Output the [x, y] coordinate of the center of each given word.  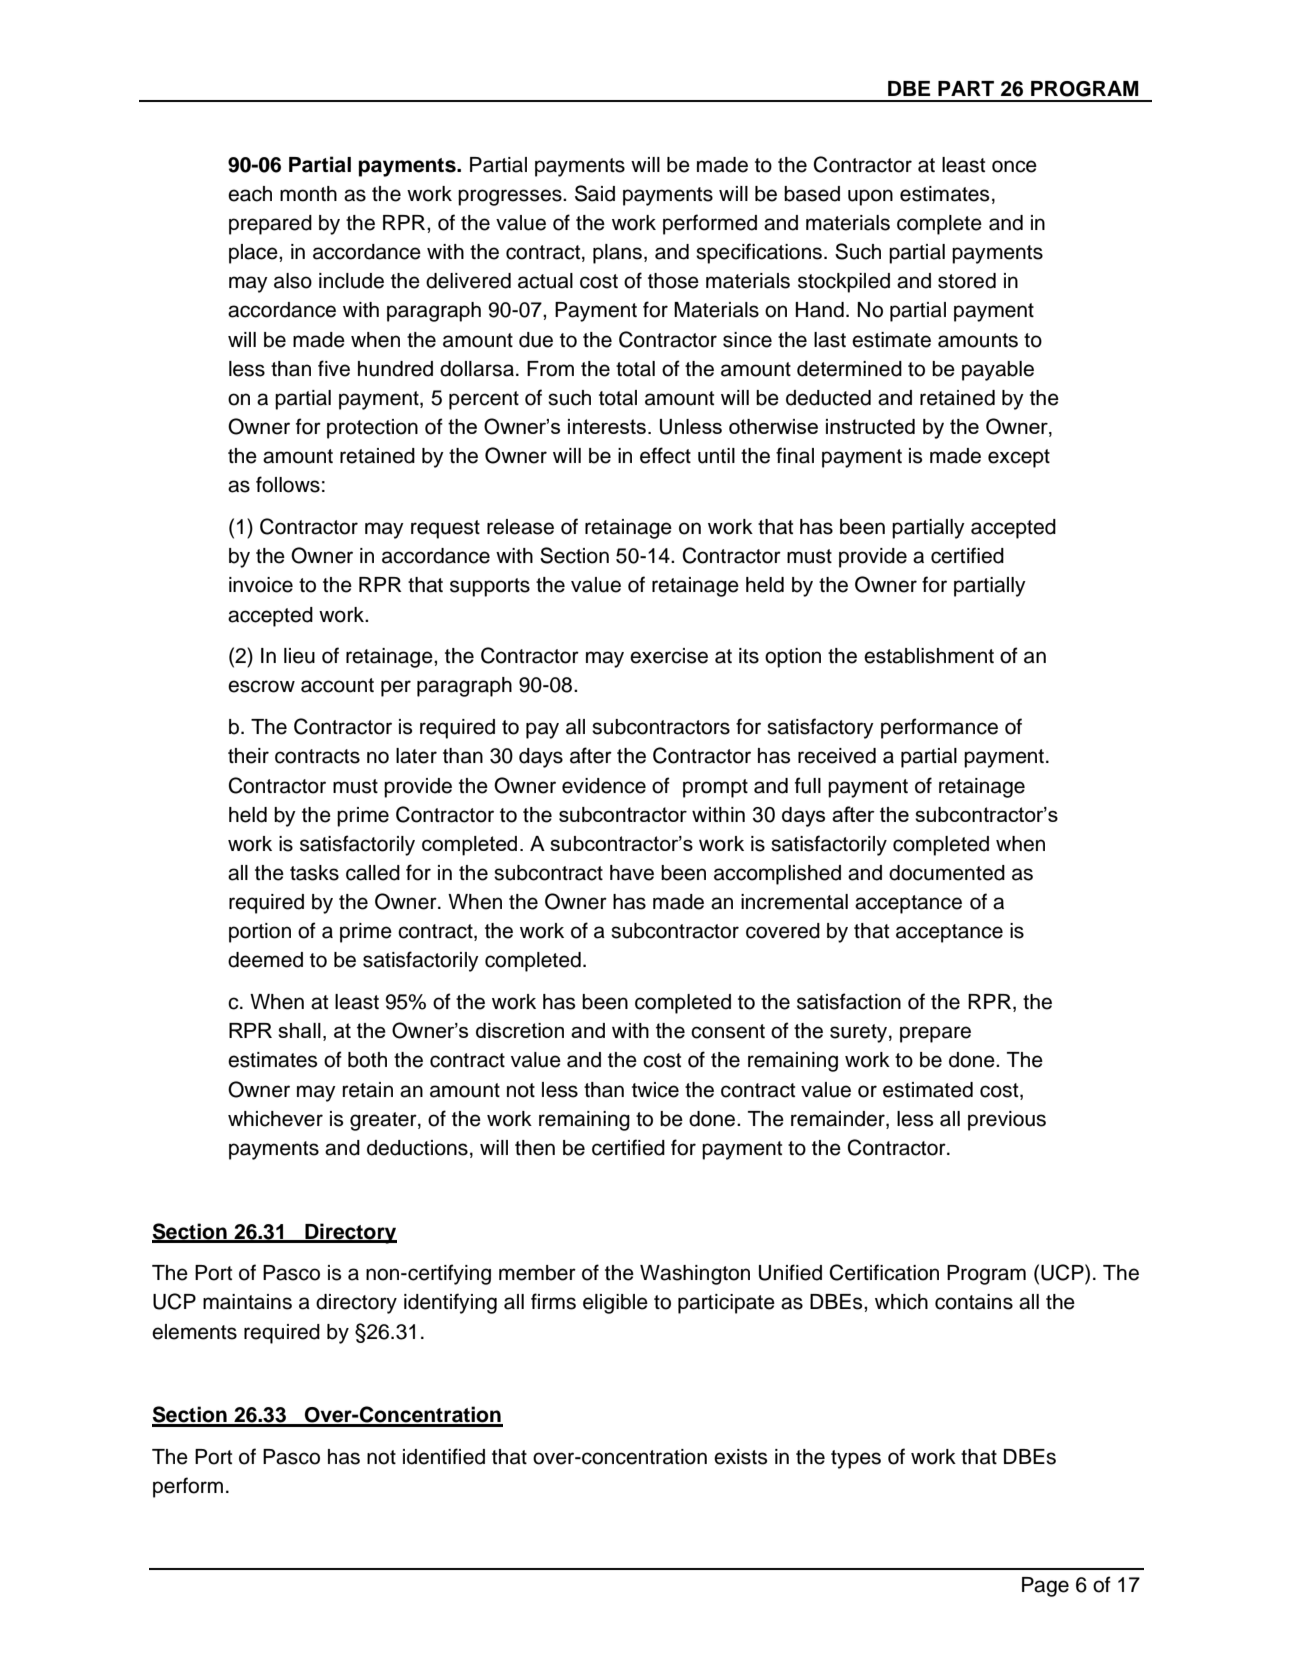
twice [655, 1090]
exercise [669, 656]
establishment [929, 656]
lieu [299, 656]
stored [967, 281]
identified [444, 1456]
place [254, 254]
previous [1007, 1121]
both [367, 1060]
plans [617, 254]
